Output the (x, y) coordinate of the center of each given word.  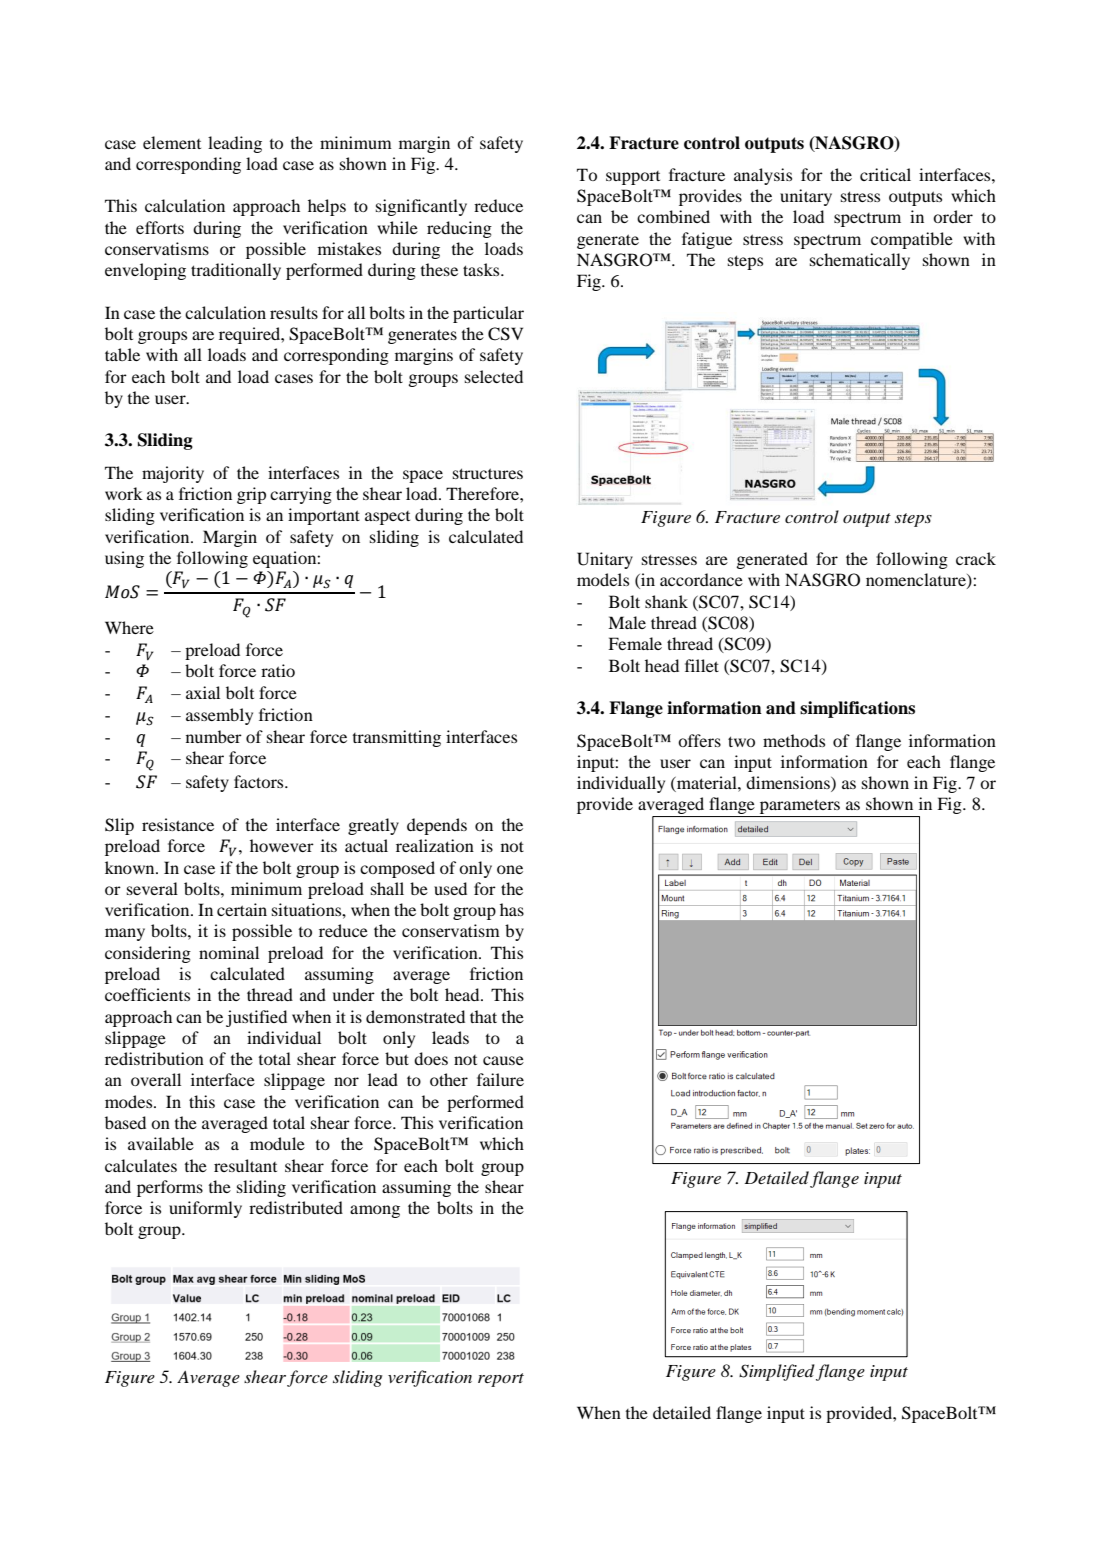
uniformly (205, 1209)
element (172, 142)
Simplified (777, 1372)
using (124, 559)
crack (976, 558)
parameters (800, 808)
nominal (229, 952)
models (603, 579)
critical (885, 174)
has (512, 909)
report (501, 1380)
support (633, 178)
